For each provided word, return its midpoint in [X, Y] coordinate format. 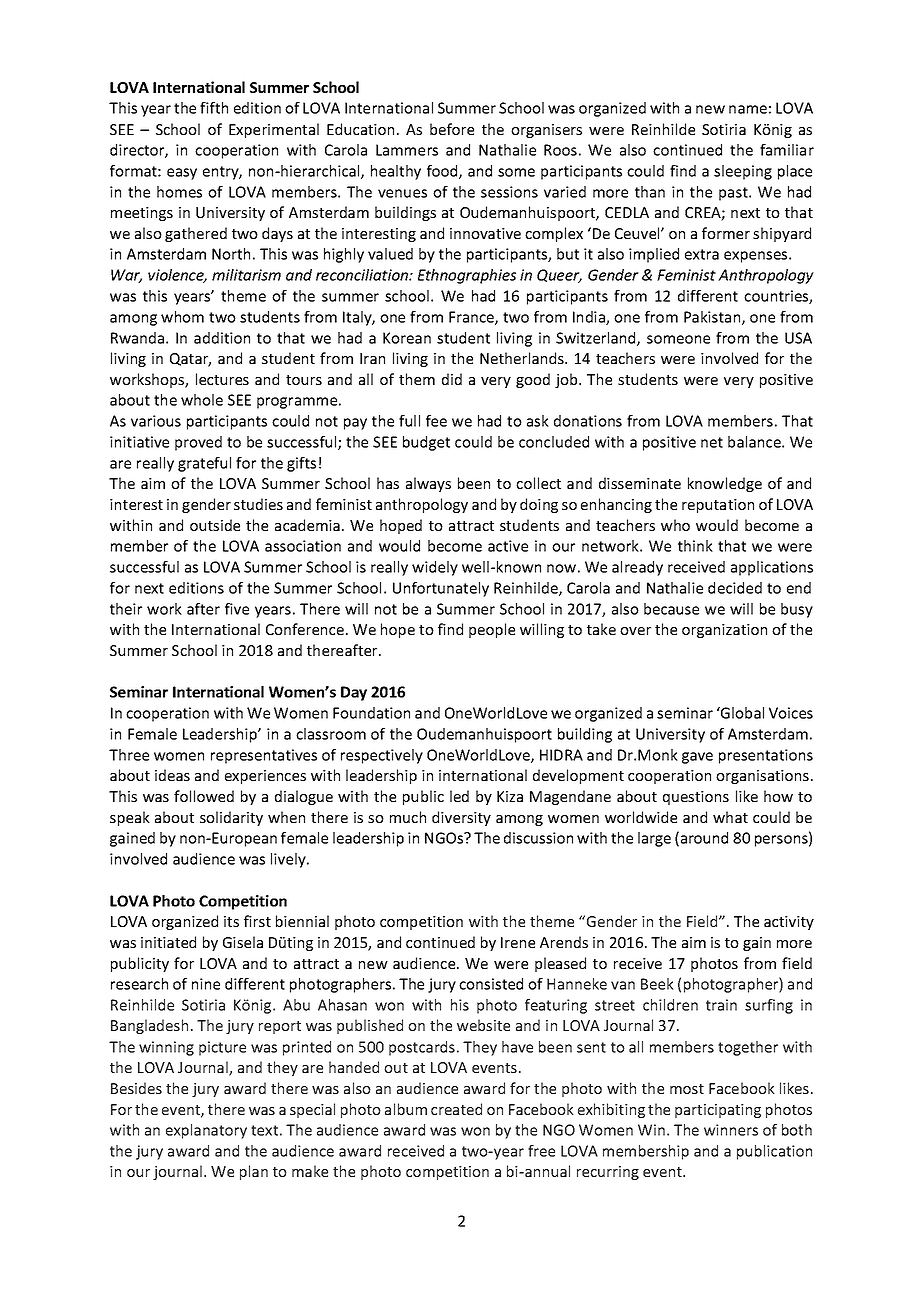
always [428, 484]
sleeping [743, 172]
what [730, 817]
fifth [214, 108]
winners [731, 1130]
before [452, 129]
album [406, 1109]
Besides [136, 1088]
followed [204, 796]
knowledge [725, 484]
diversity [461, 818]
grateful [204, 464]
